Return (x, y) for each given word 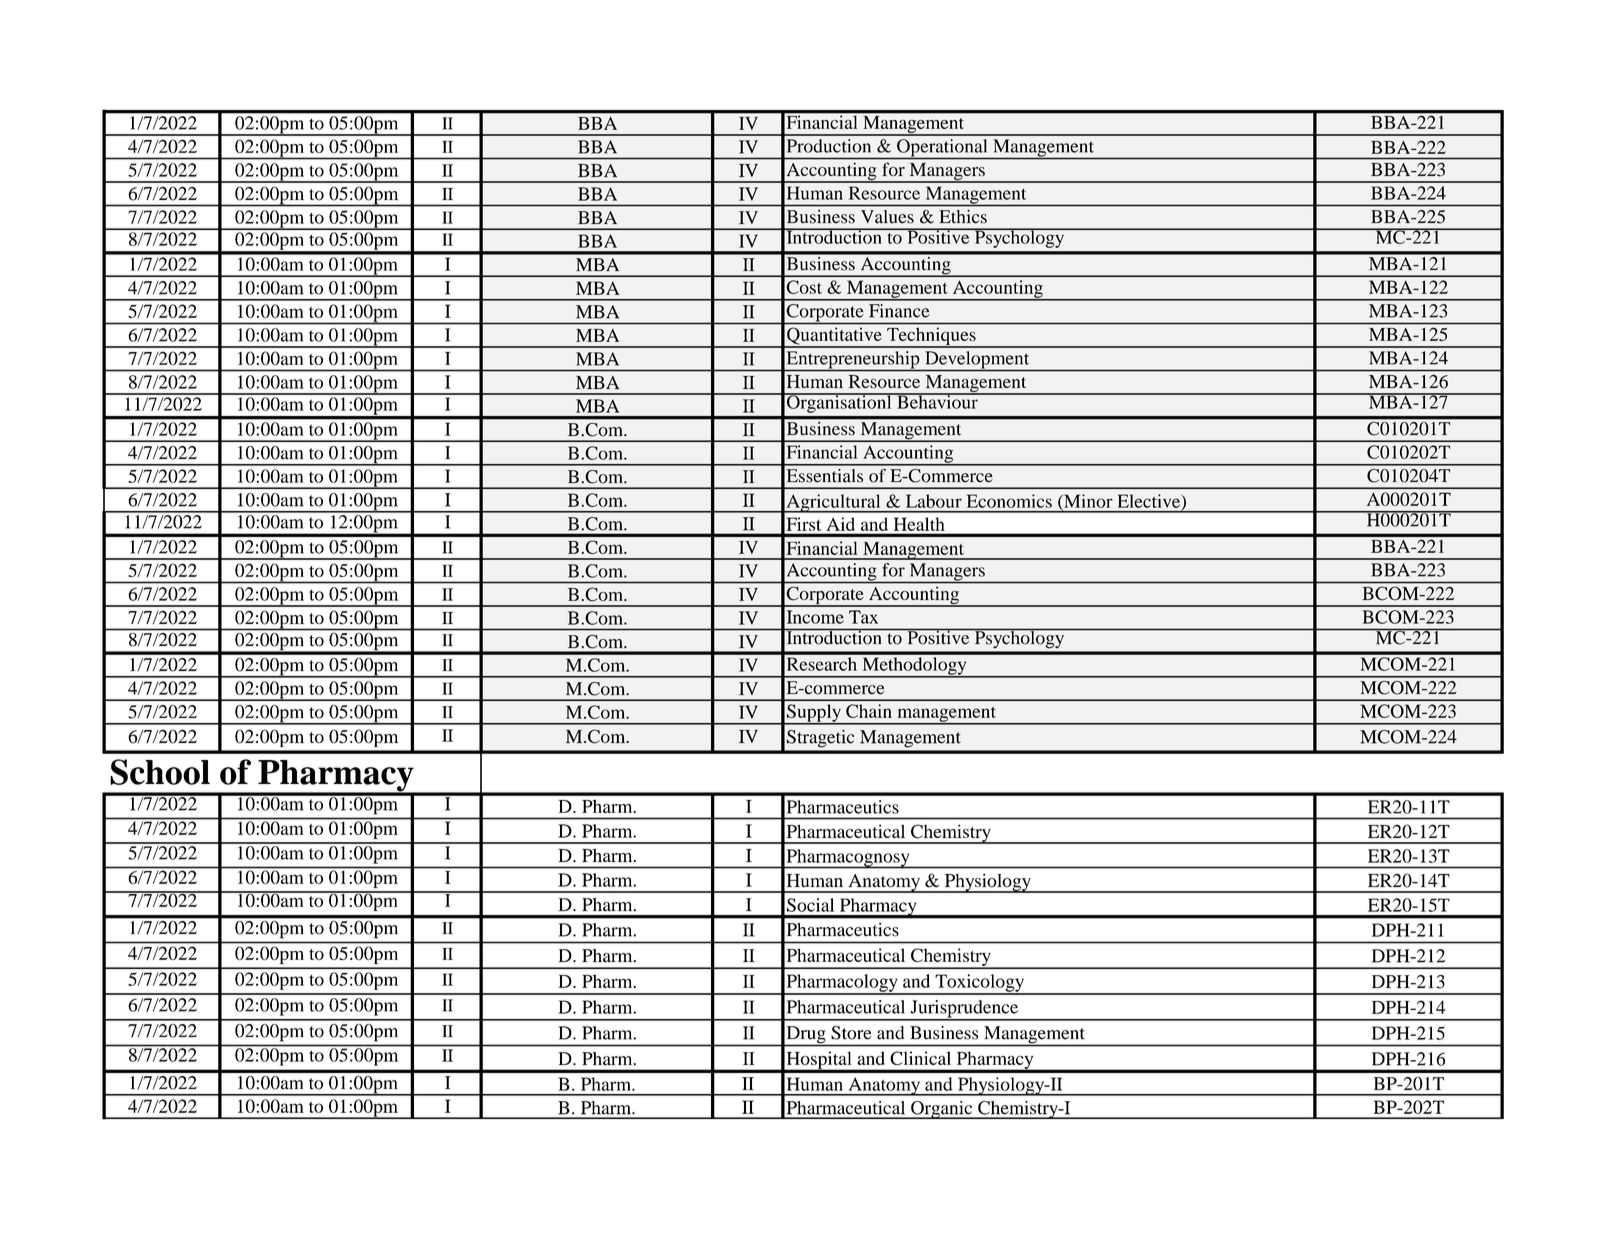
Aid (841, 524)
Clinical (920, 1058)
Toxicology (979, 984)
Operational (942, 149)
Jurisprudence (964, 1010)
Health (919, 524)
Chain (869, 711)
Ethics (963, 216)
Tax (863, 617)
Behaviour (937, 401)
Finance (899, 311)
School (160, 772)
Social (810, 905)
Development (977, 361)
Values (887, 216)
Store (851, 1033)
